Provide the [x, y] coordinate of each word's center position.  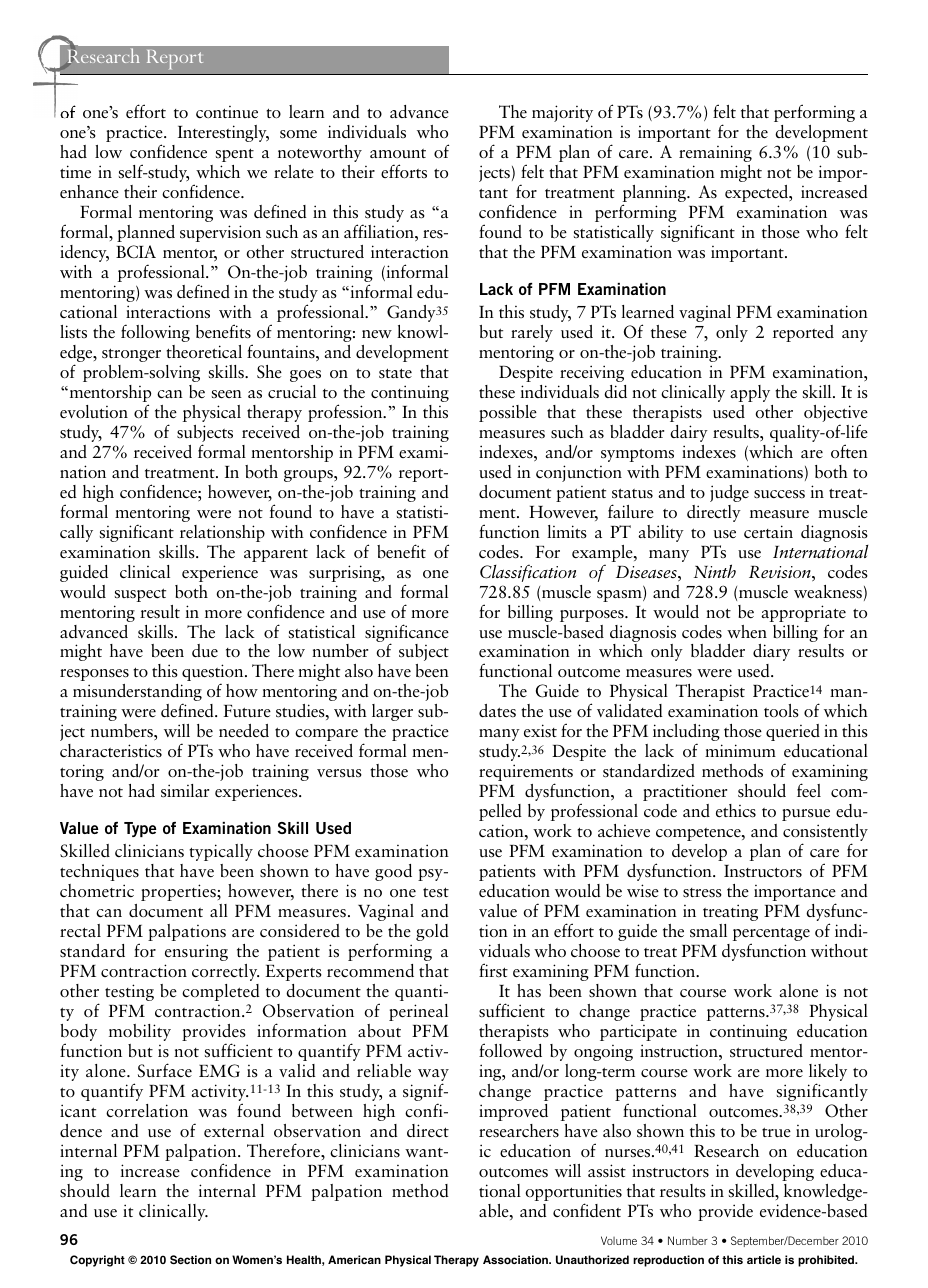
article [764, 1259]
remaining [715, 153]
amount [398, 153]
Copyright [97, 1261]
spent [235, 155]
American [354, 1259]
